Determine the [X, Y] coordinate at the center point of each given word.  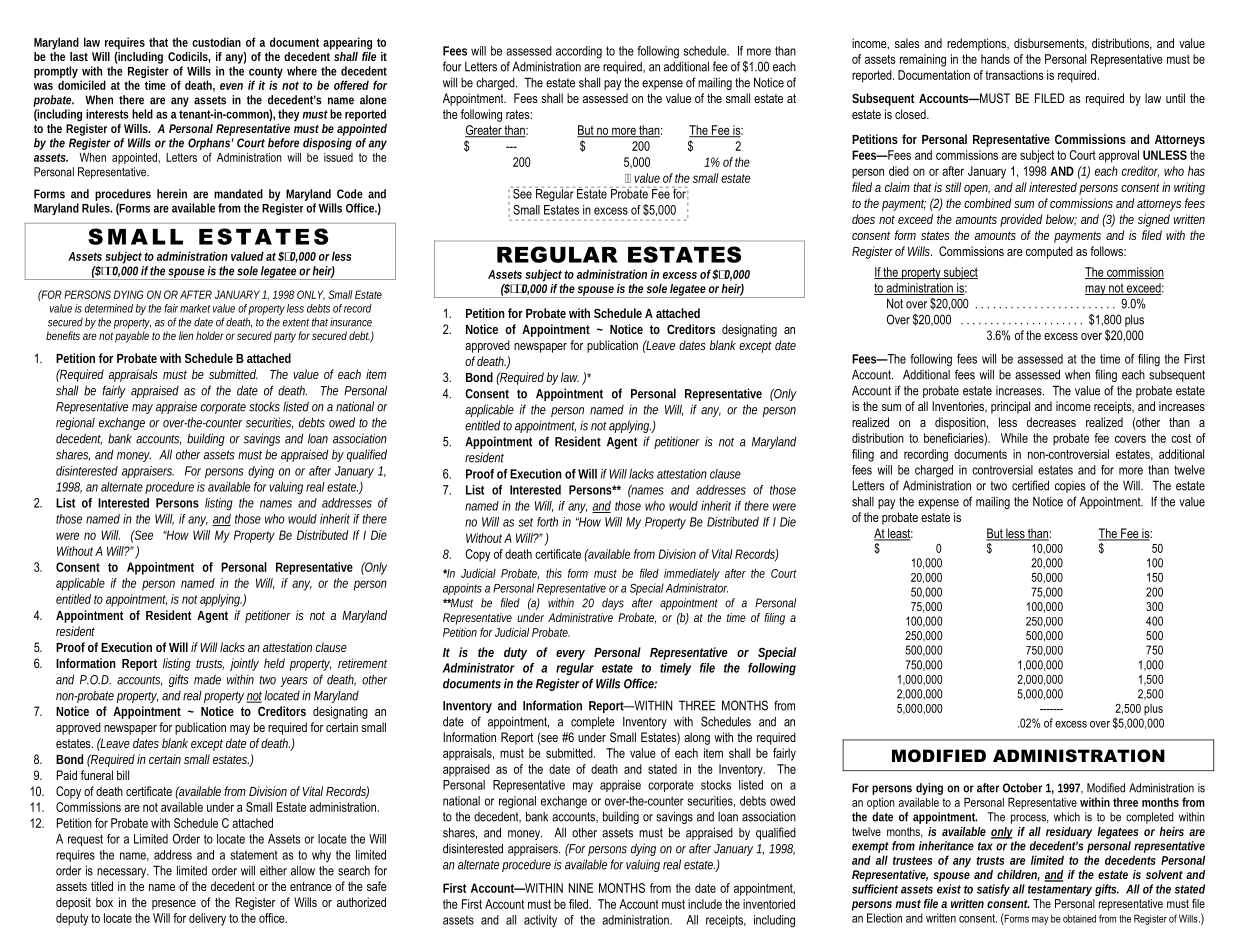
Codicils [189, 57]
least [899, 534]
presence [174, 905]
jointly [244, 664]
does [863, 219]
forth [547, 522]
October [1022, 788]
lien [186, 335]
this [554, 573]
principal [1010, 407]
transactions [1014, 75]
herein [172, 194]
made [207, 680]
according [579, 52]
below [1061, 220]
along [697, 738]
